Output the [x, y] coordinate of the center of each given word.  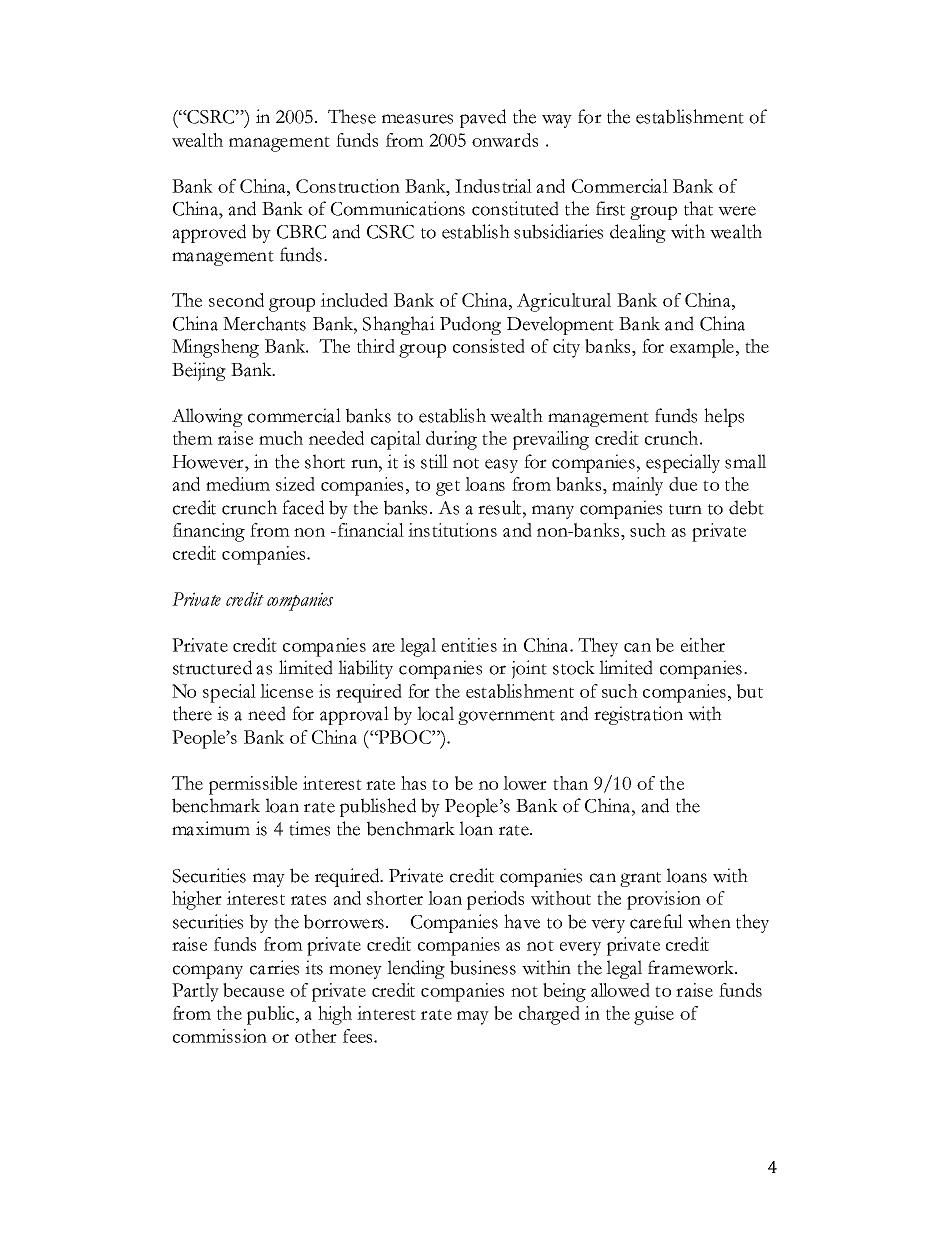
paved [483, 118]
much [281, 438]
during [451, 440]
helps [724, 417]
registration [638, 715]
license [286, 691]
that [698, 208]
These [352, 116]
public [272, 1015]
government [506, 717]
